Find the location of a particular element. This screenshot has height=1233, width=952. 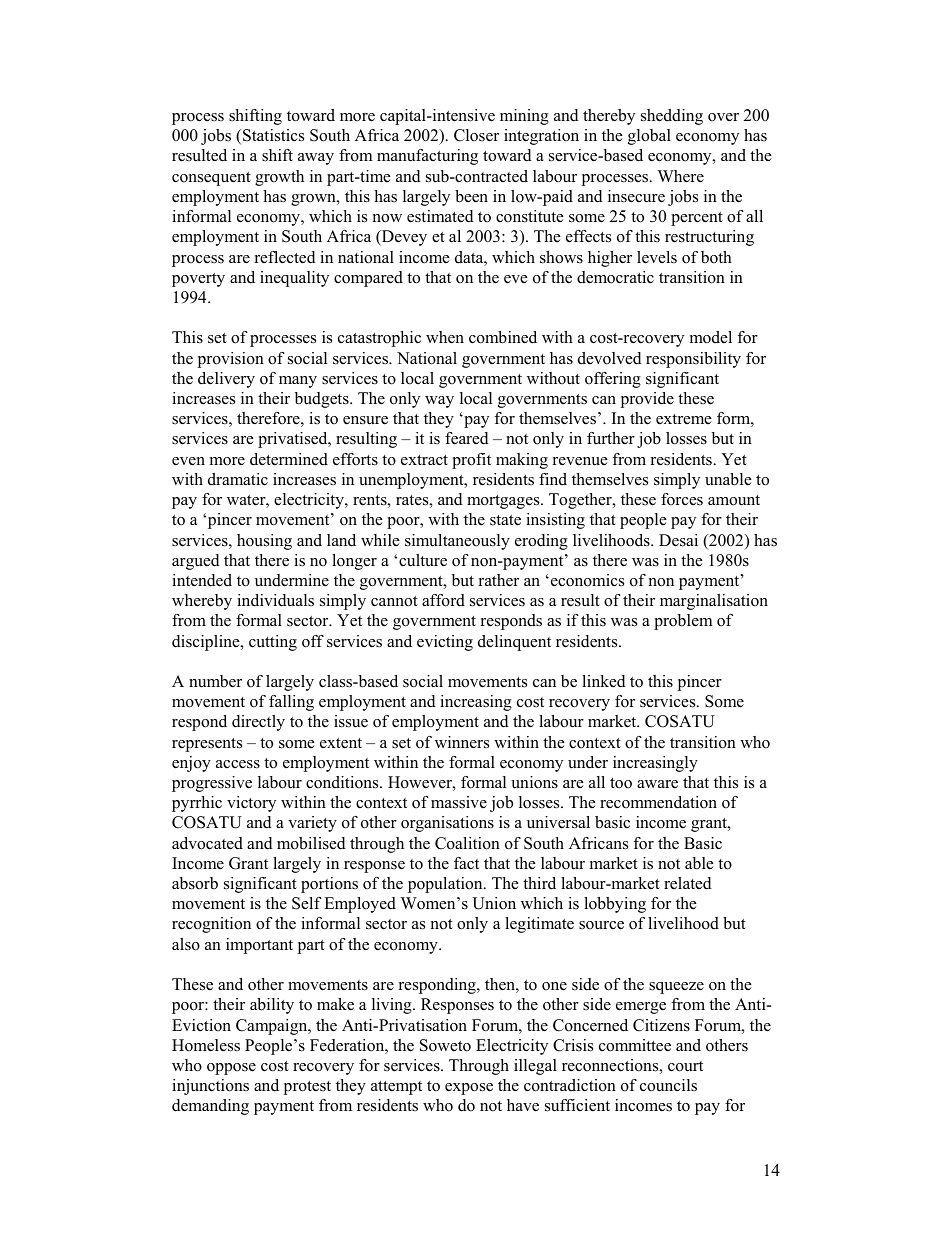

oppose is located at coordinates (231, 1069).
